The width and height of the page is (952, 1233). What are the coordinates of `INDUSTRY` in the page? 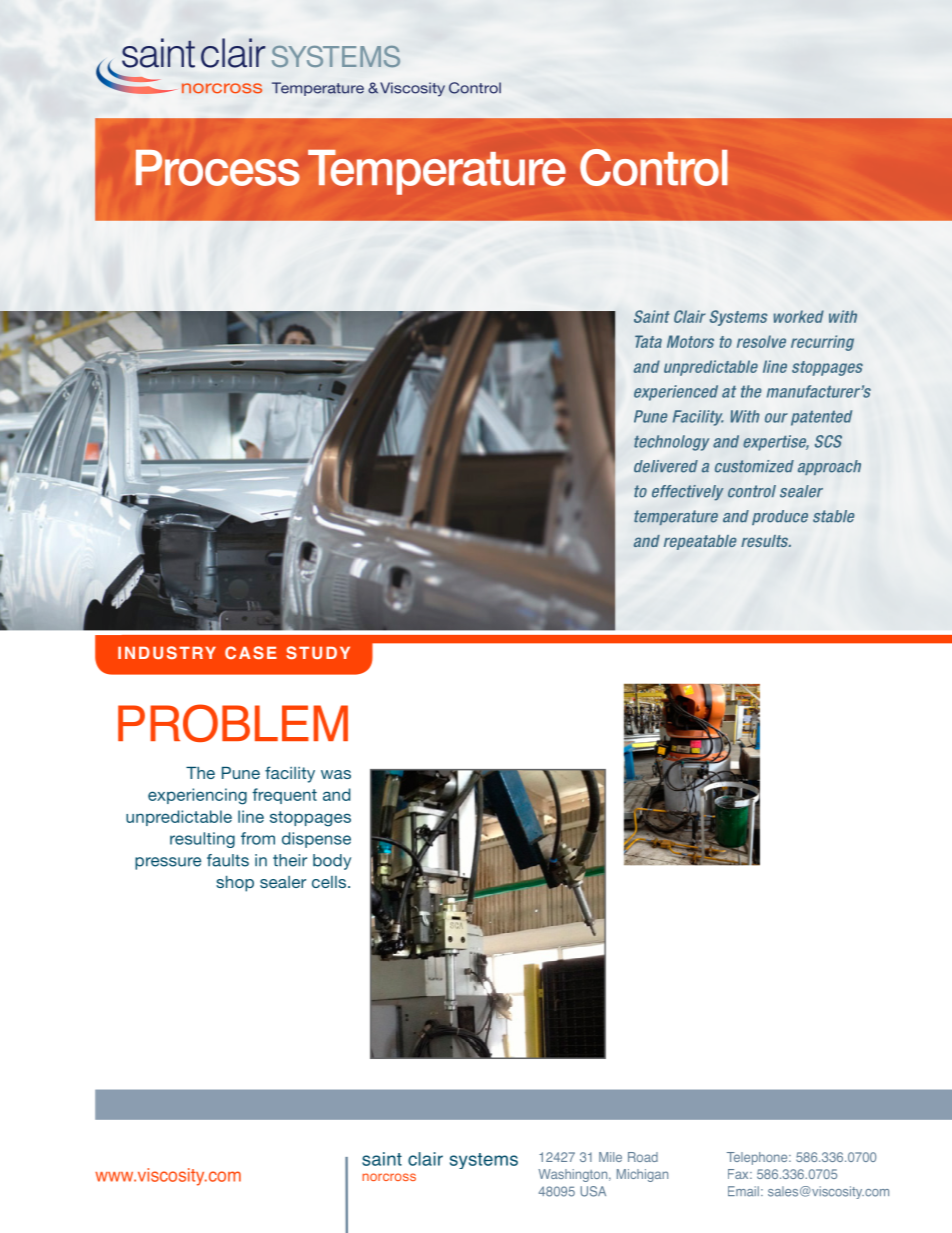 It's located at (167, 652).
